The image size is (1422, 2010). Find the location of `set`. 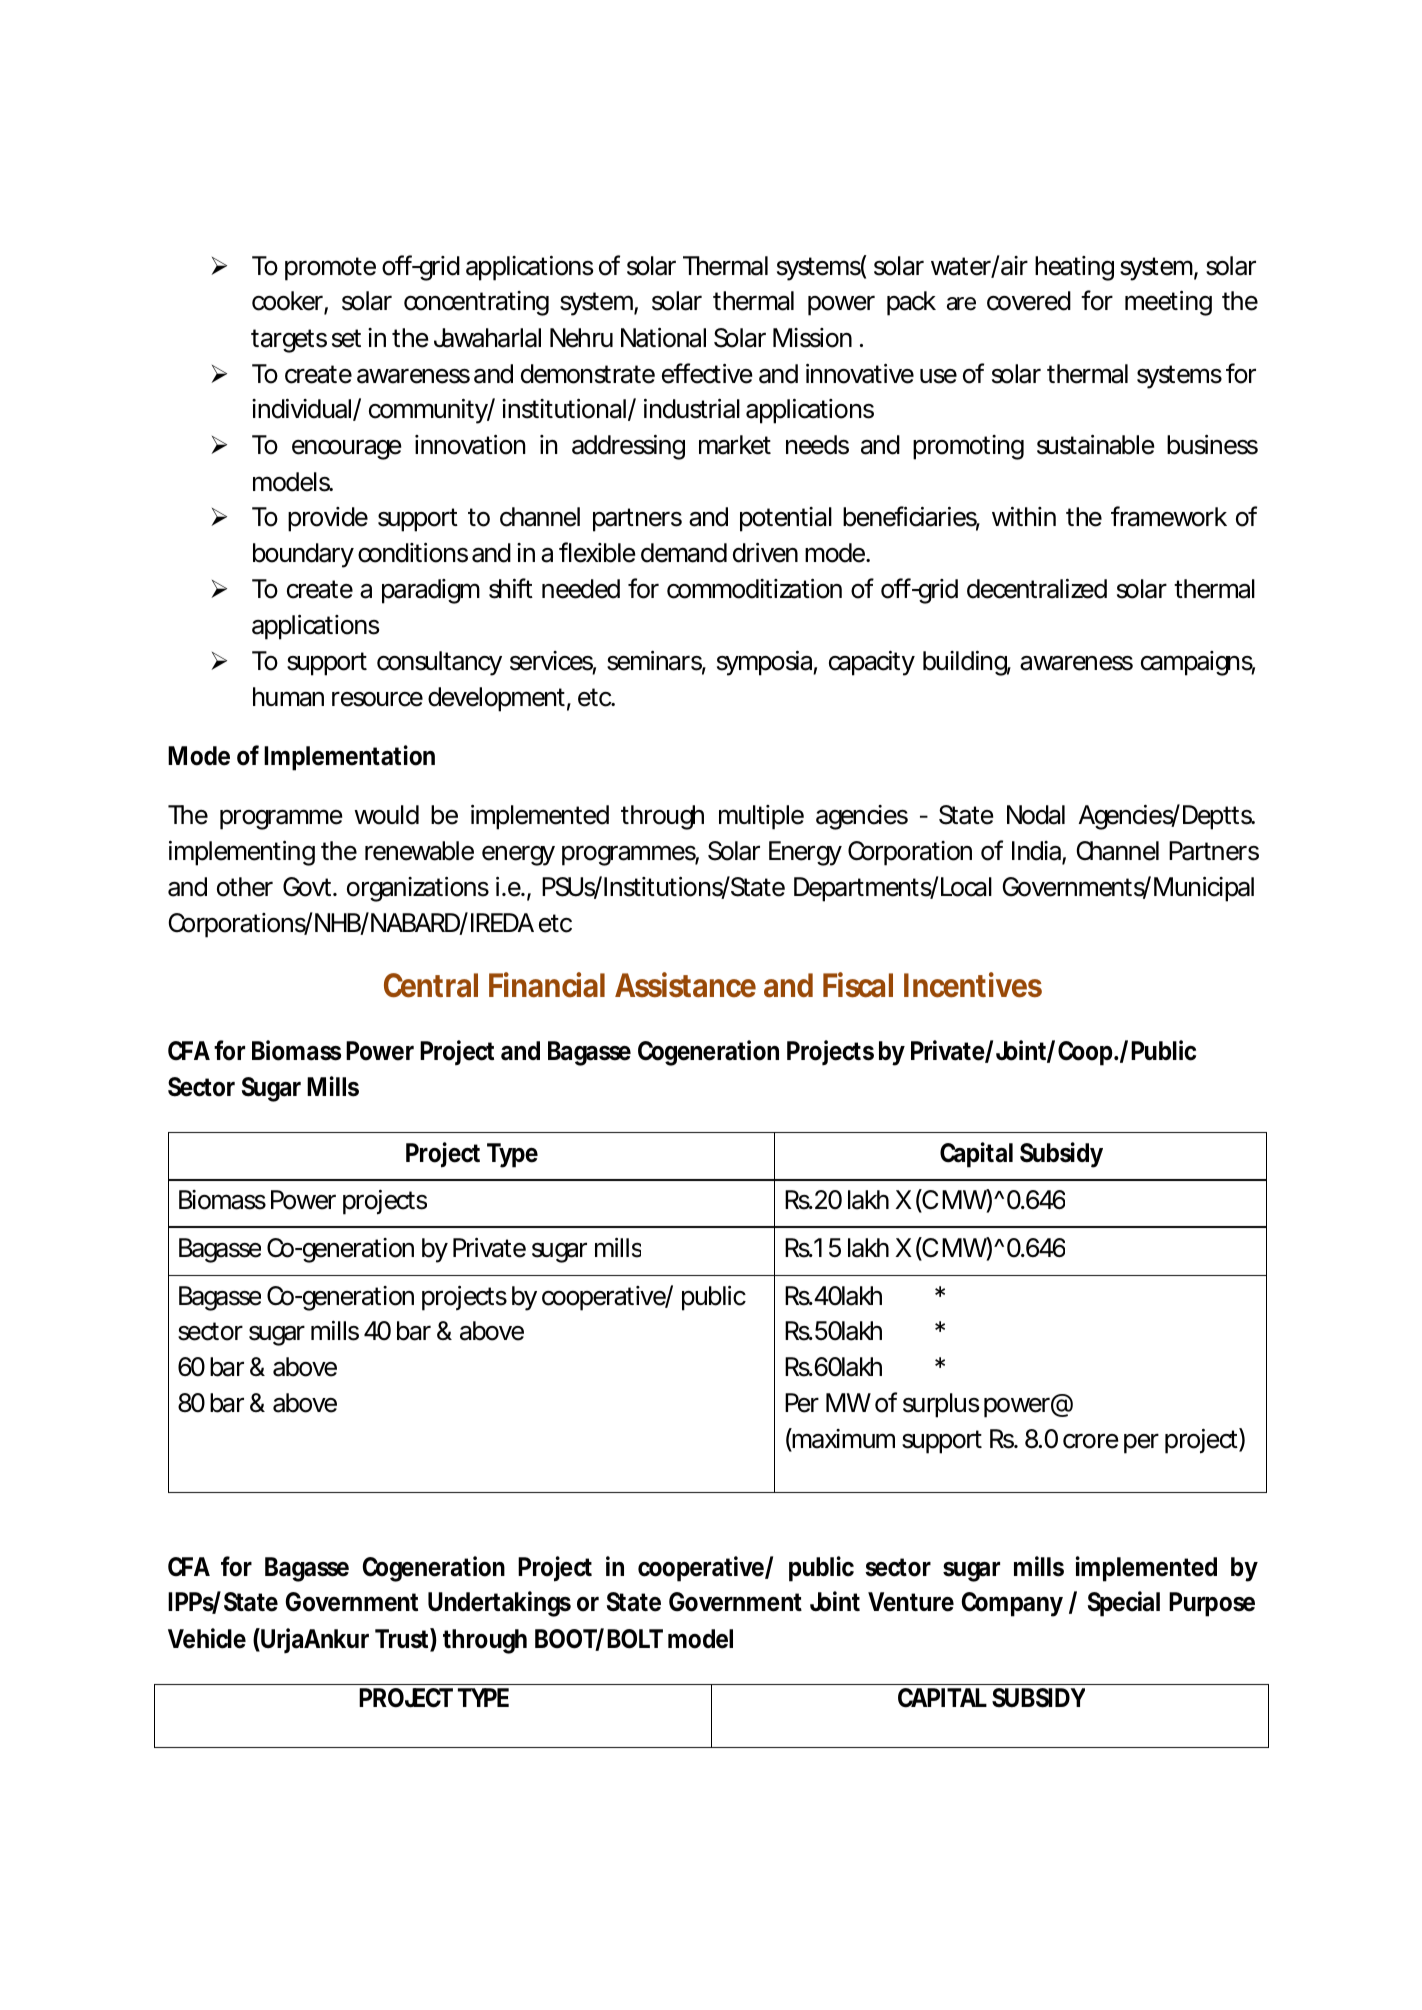

set is located at coordinates (346, 338).
